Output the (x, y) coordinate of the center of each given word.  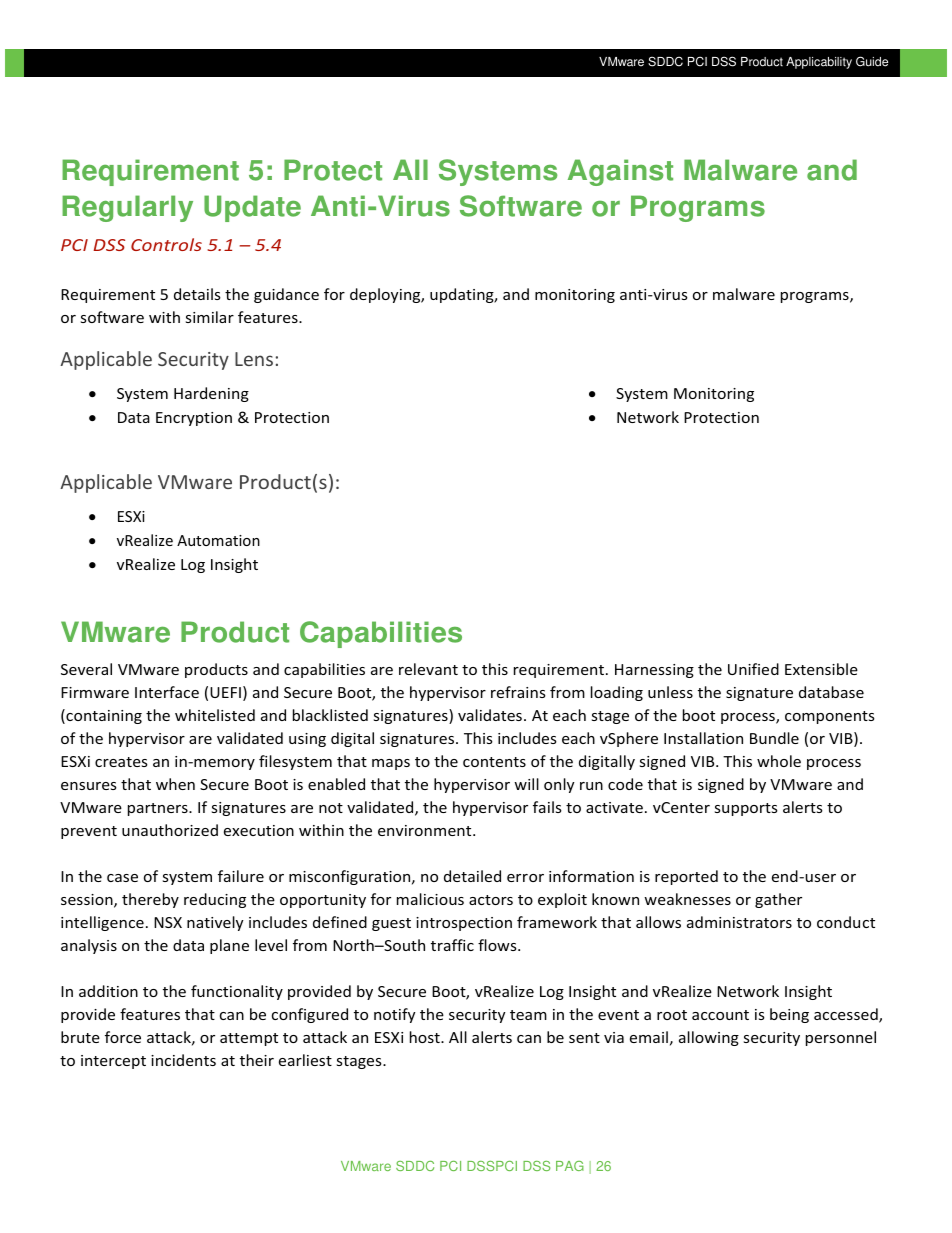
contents (494, 762)
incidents (183, 1060)
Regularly (127, 208)
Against (620, 172)
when (175, 784)
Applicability (819, 63)
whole (779, 761)
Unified (753, 669)
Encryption (194, 419)
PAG (570, 1166)
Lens (254, 359)
